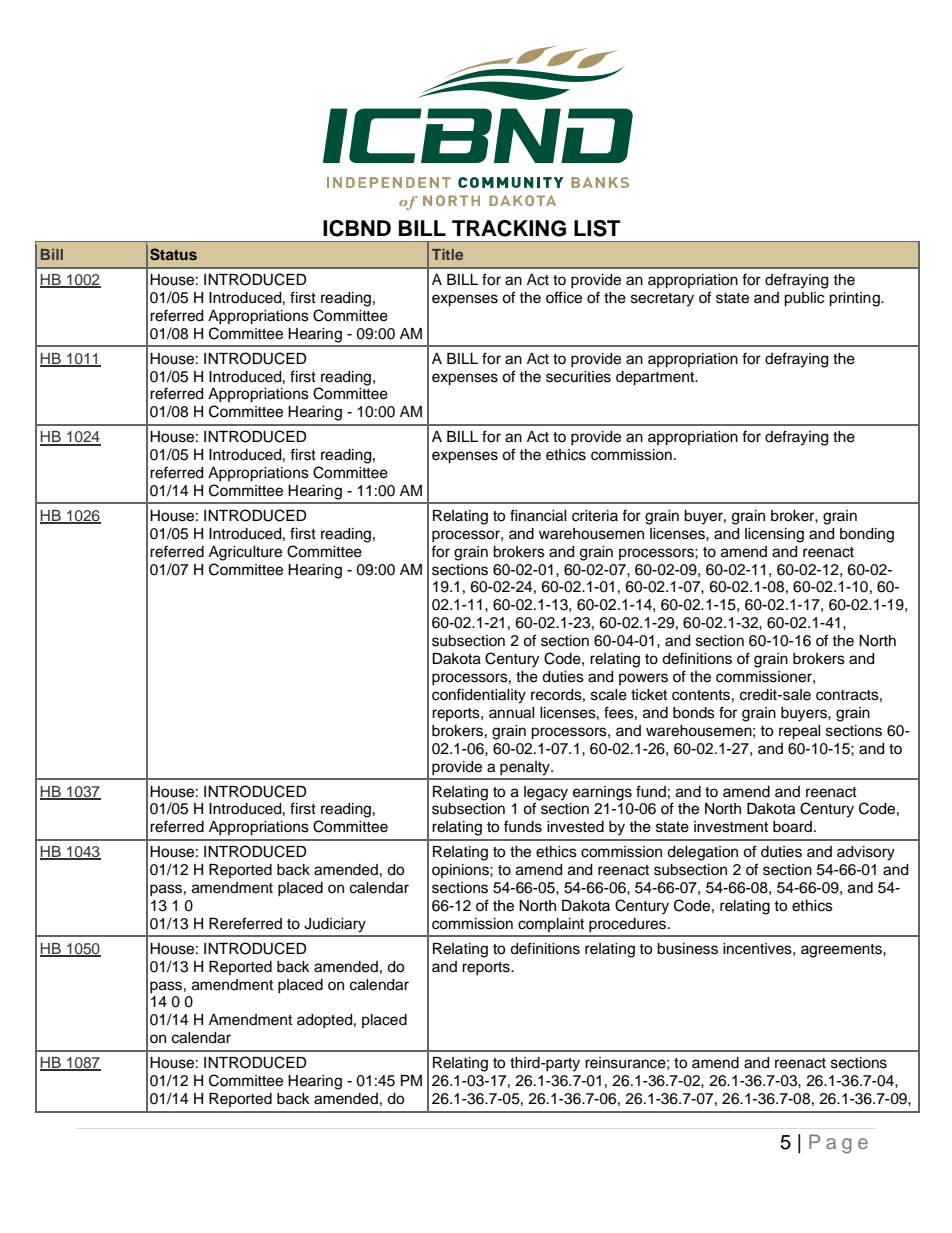 The image size is (952, 1233). What do you see at coordinates (245, 553) in the image?
I see `Agriculture` at bounding box center [245, 553].
